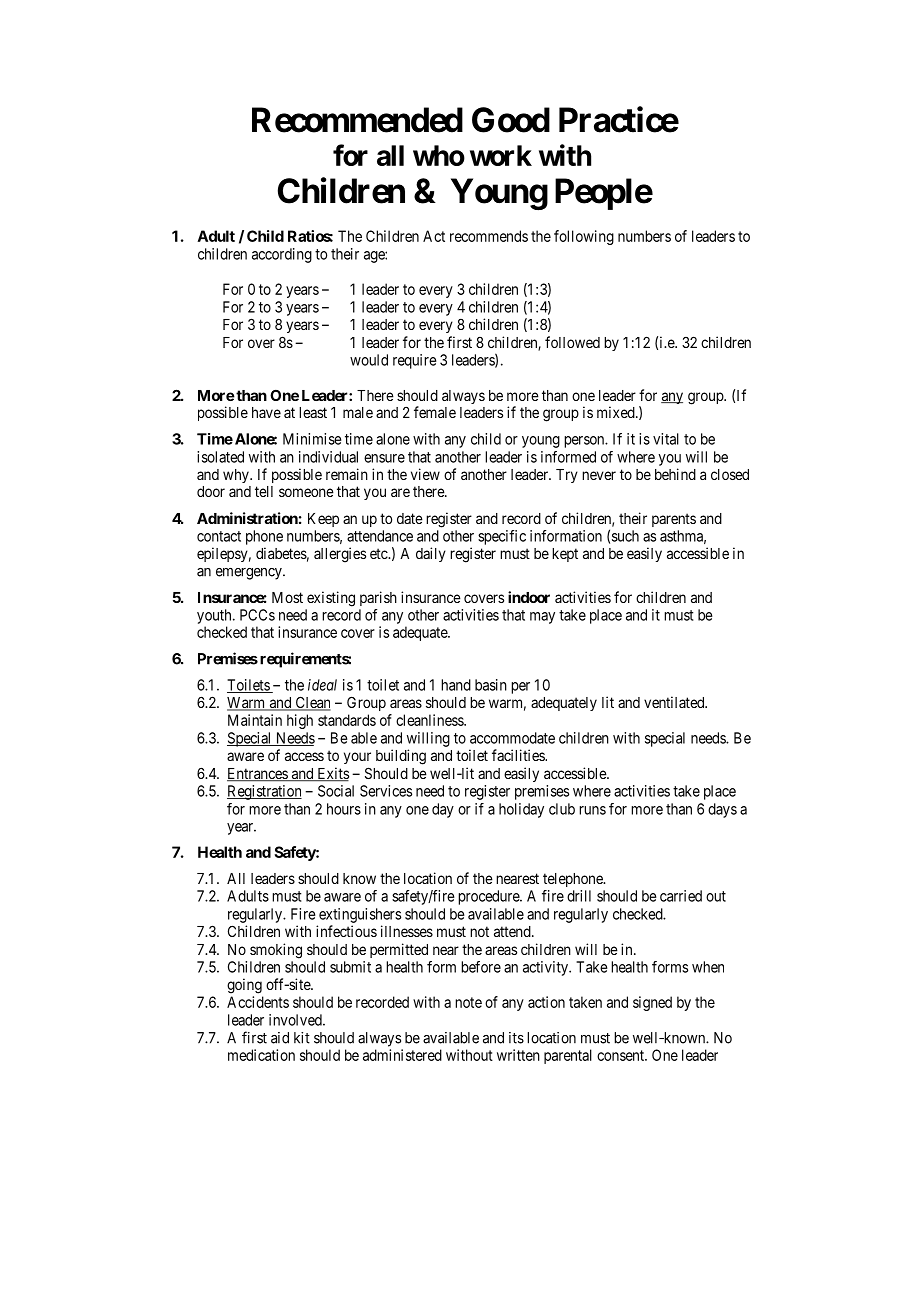  I want to click on work, so click(501, 155).
